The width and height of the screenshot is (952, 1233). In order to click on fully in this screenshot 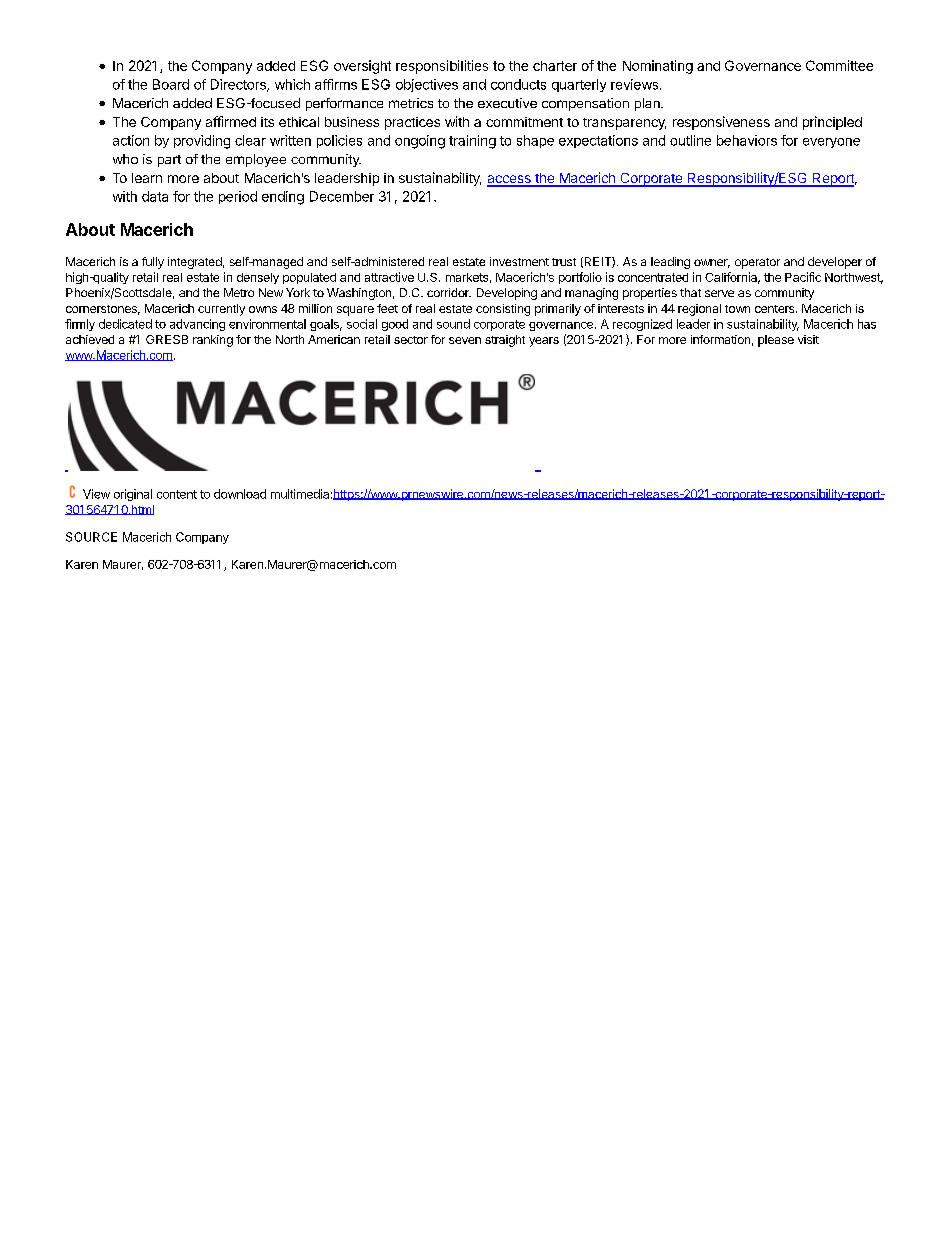, I will do `click(153, 263)`.
